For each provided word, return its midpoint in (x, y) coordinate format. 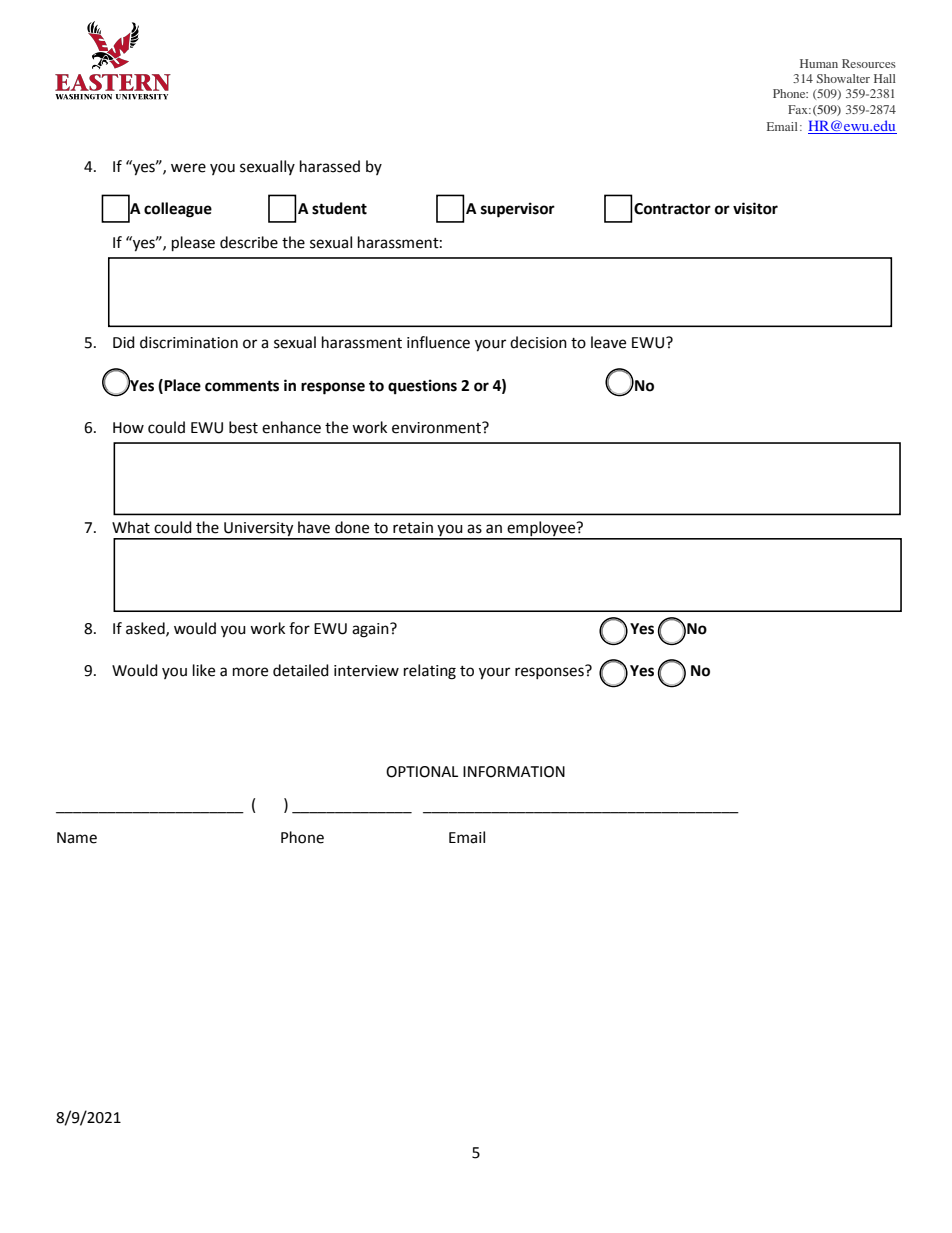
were (188, 168)
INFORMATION (514, 772)
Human (819, 63)
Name (77, 838)
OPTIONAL (422, 772)
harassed (330, 166)
